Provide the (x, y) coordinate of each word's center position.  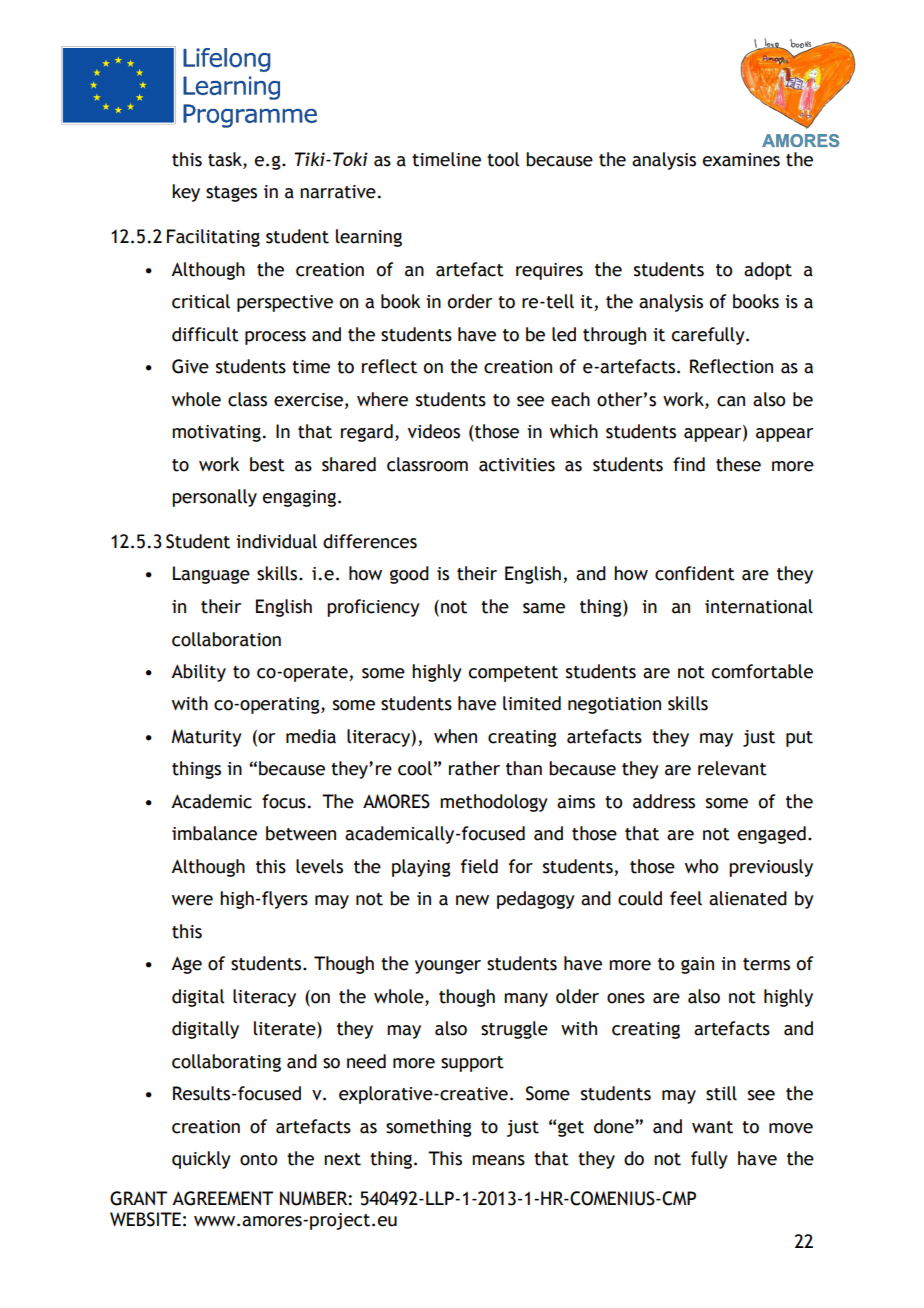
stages (231, 194)
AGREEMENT (222, 1198)
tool (503, 159)
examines (741, 160)
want (712, 1127)
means (498, 1160)
